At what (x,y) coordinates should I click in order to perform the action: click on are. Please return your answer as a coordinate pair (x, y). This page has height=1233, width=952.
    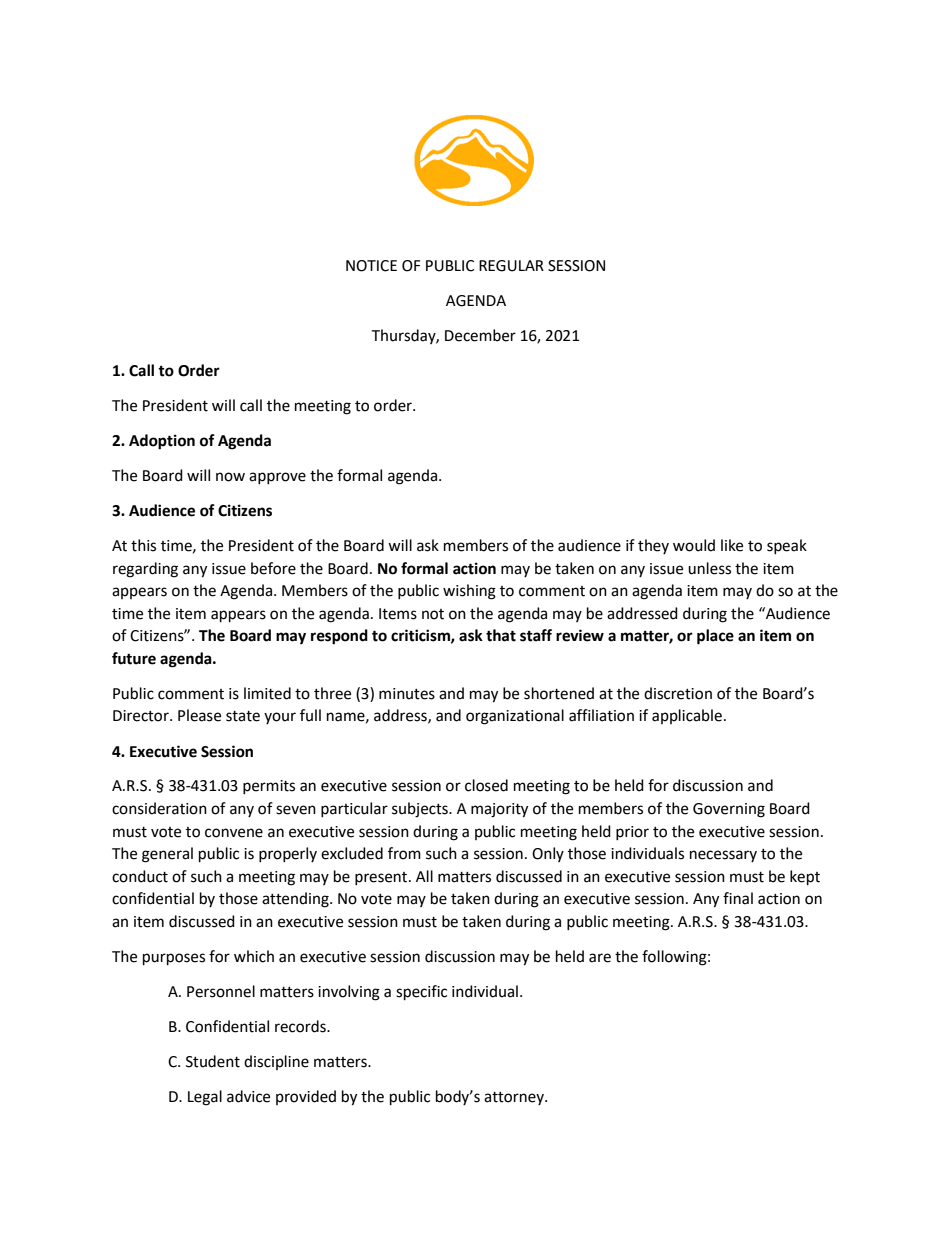
    Looking at the image, I should click on (600, 958).
